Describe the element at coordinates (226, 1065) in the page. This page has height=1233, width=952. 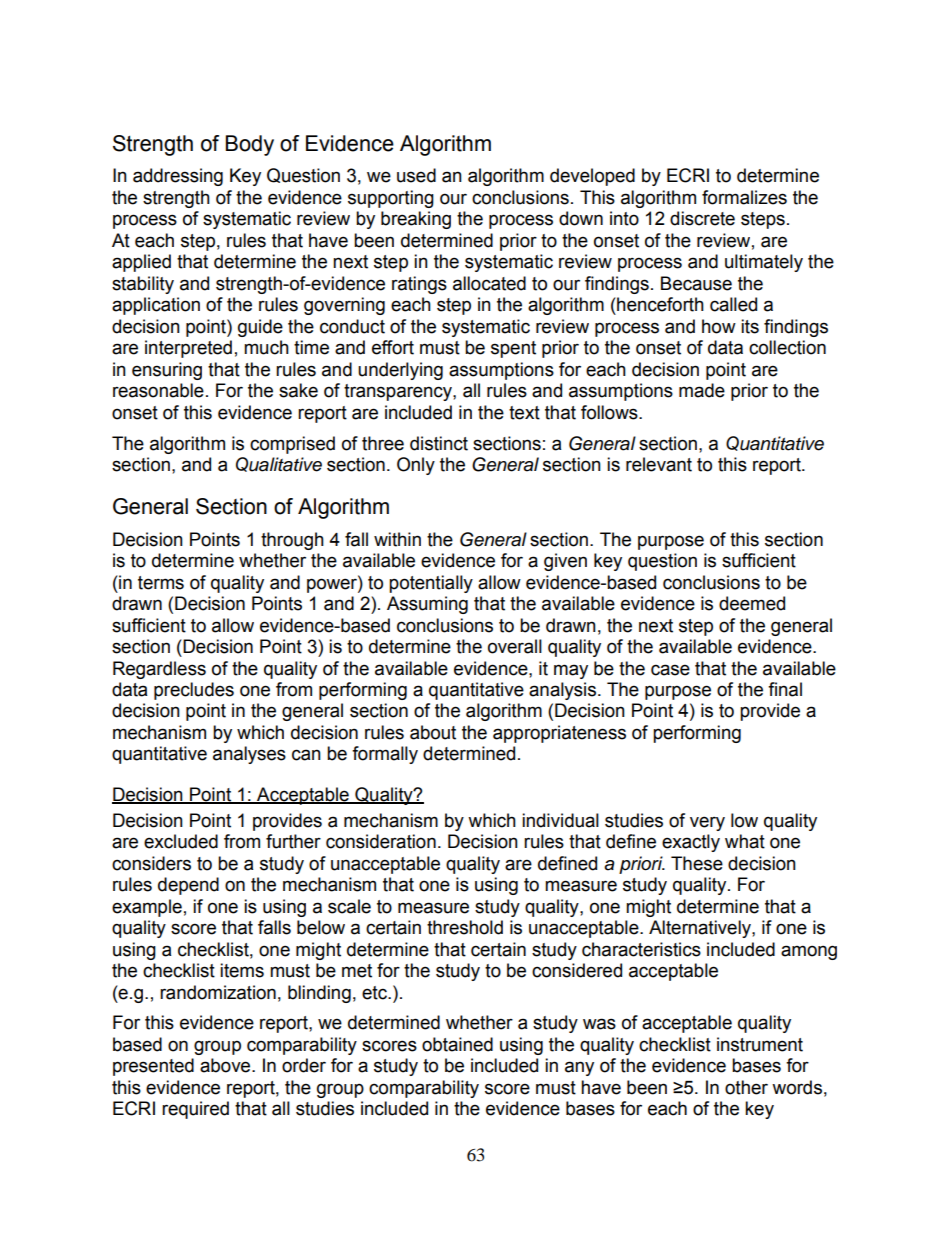
I see `above` at that location.
